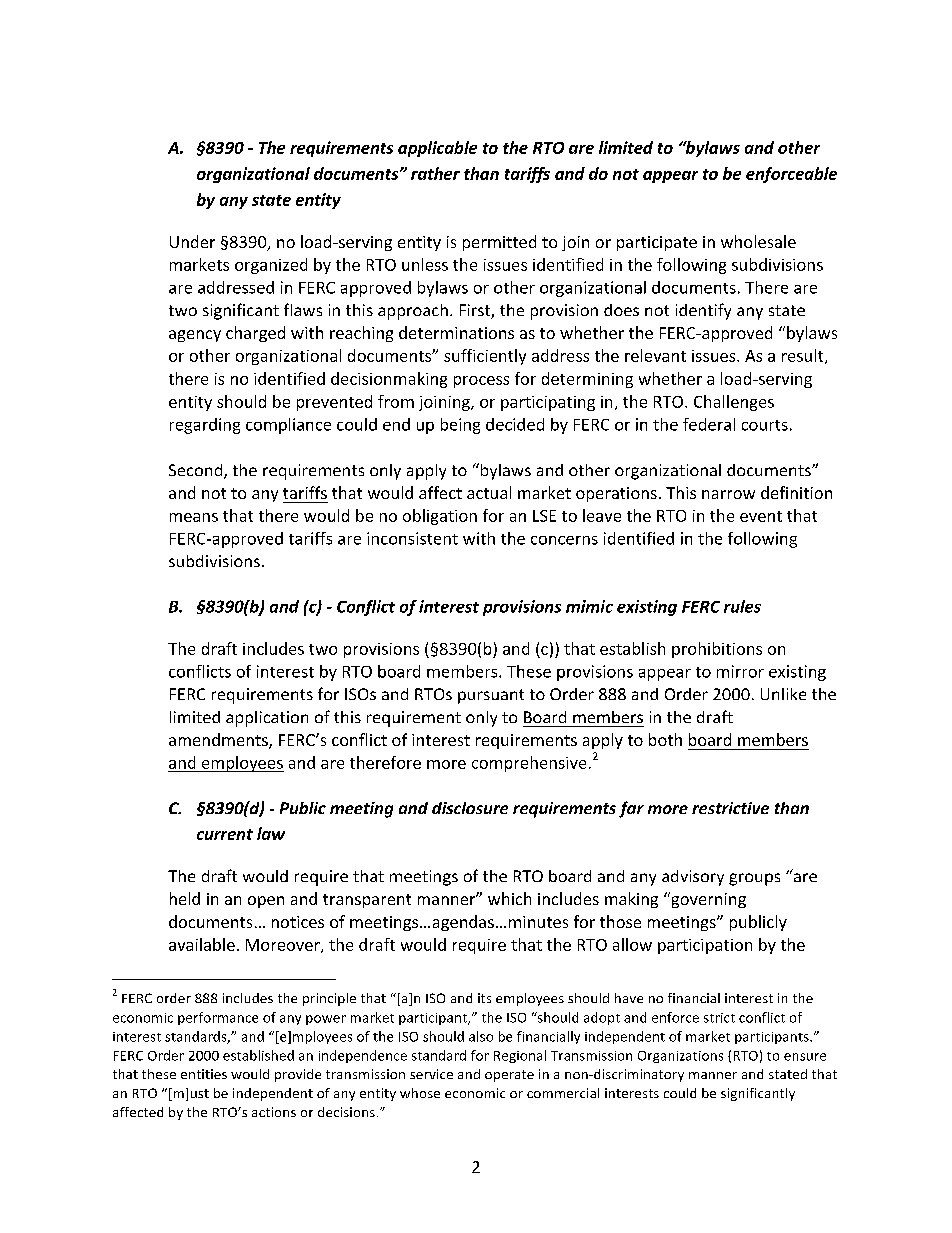  What do you see at coordinates (509, 1076) in the image?
I see `operate` at bounding box center [509, 1076].
